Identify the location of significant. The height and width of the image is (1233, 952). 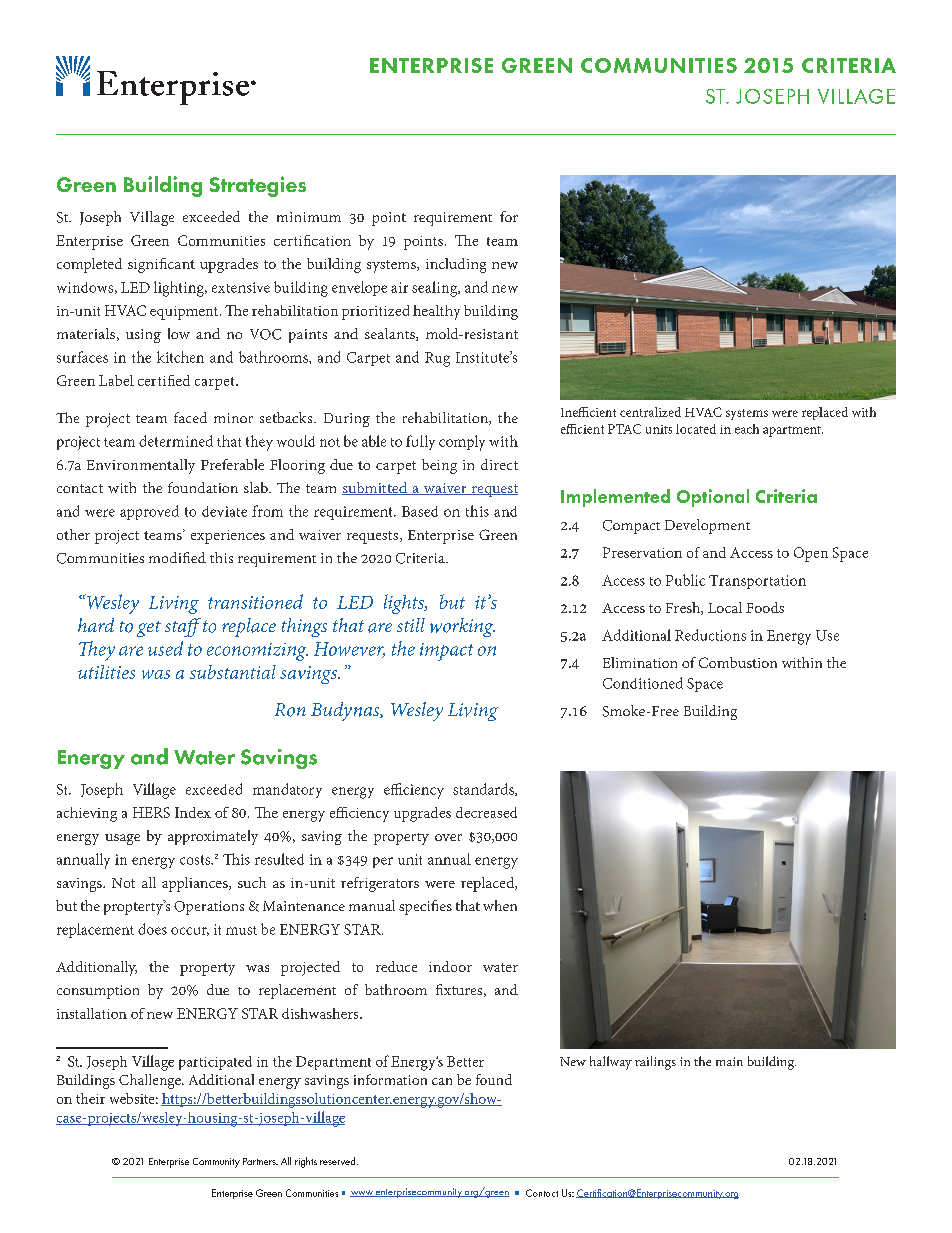
(161, 265).
